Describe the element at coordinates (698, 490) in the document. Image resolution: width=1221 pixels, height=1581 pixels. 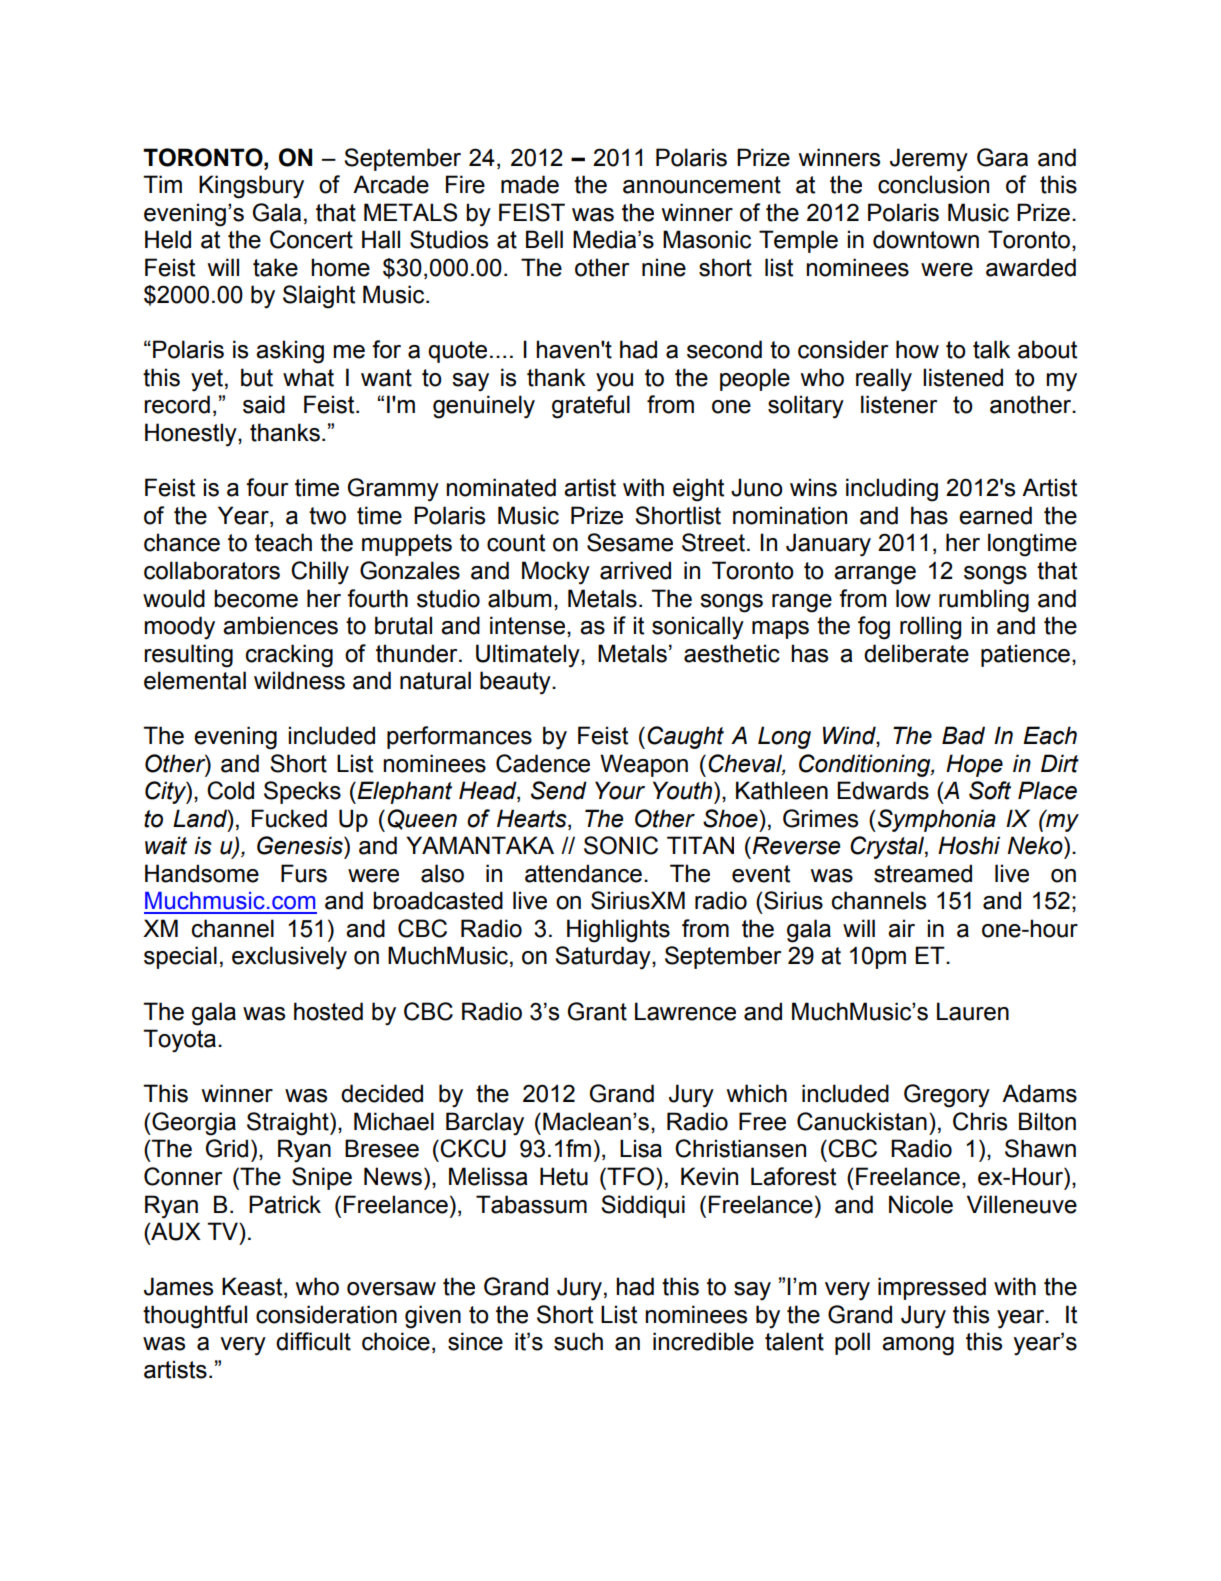
I see `eight` at that location.
